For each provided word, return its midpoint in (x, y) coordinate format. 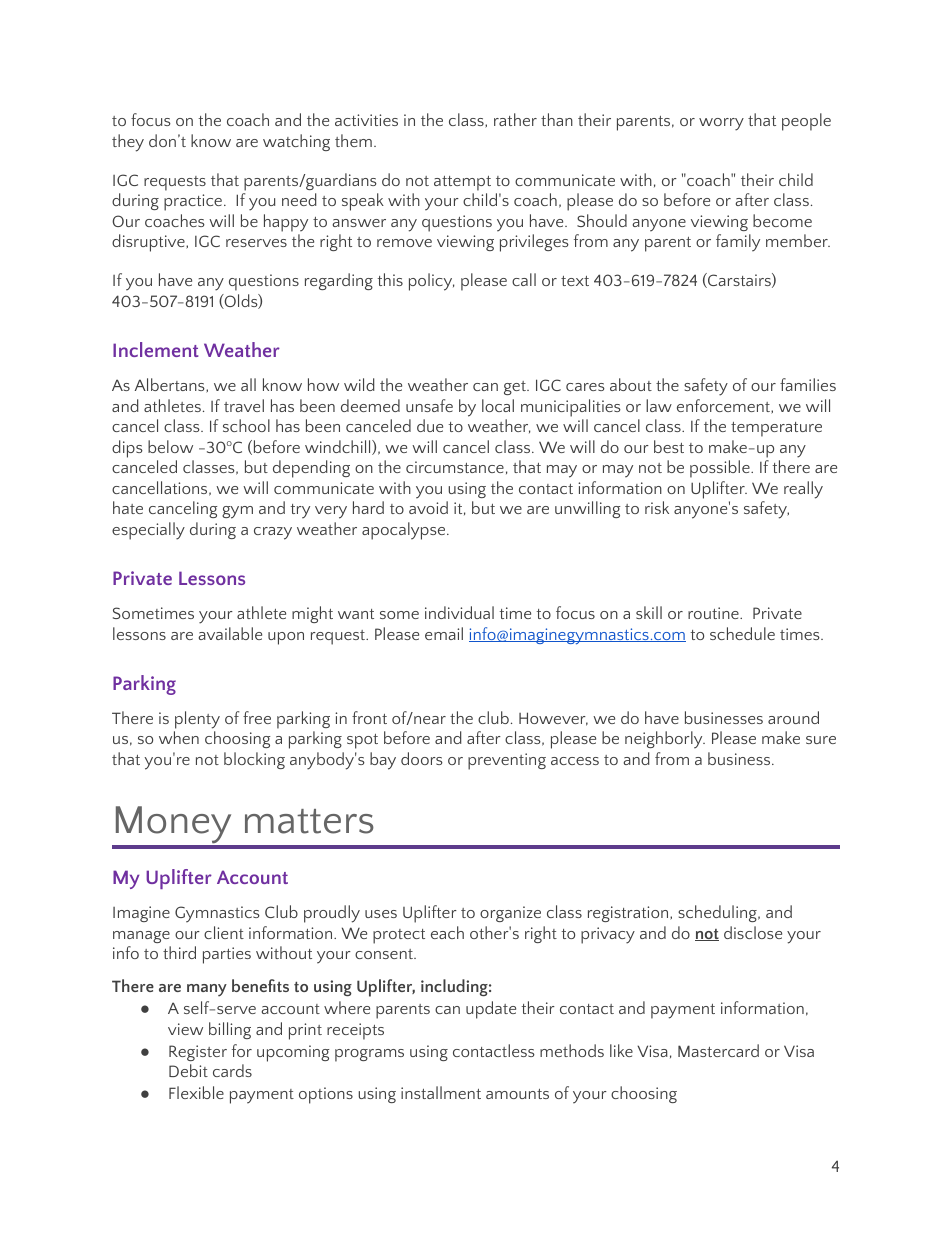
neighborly (665, 740)
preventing (507, 761)
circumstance (455, 467)
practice (193, 202)
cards (232, 1070)
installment (441, 1092)
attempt (462, 183)
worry (721, 124)
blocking (254, 760)
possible (721, 469)
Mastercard (718, 1050)
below (170, 446)
